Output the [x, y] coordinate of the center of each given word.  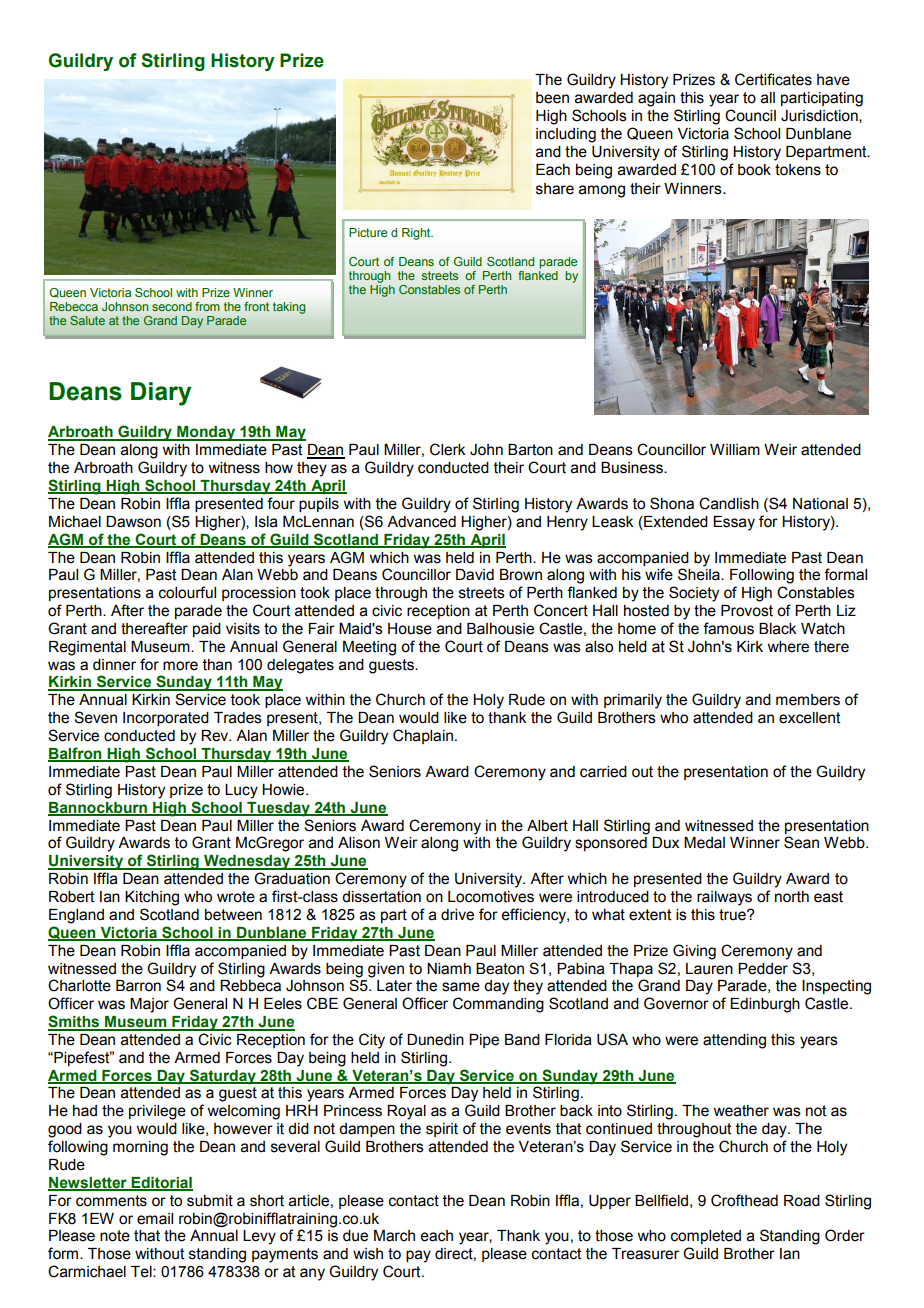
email [155, 1219]
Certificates [773, 79]
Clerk [447, 449]
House [410, 629]
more [180, 666]
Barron [138, 986]
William [735, 450]
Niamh [449, 969]
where [788, 647]
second [172, 306]
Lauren [709, 969]
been [552, 98]
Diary [161, 394]
